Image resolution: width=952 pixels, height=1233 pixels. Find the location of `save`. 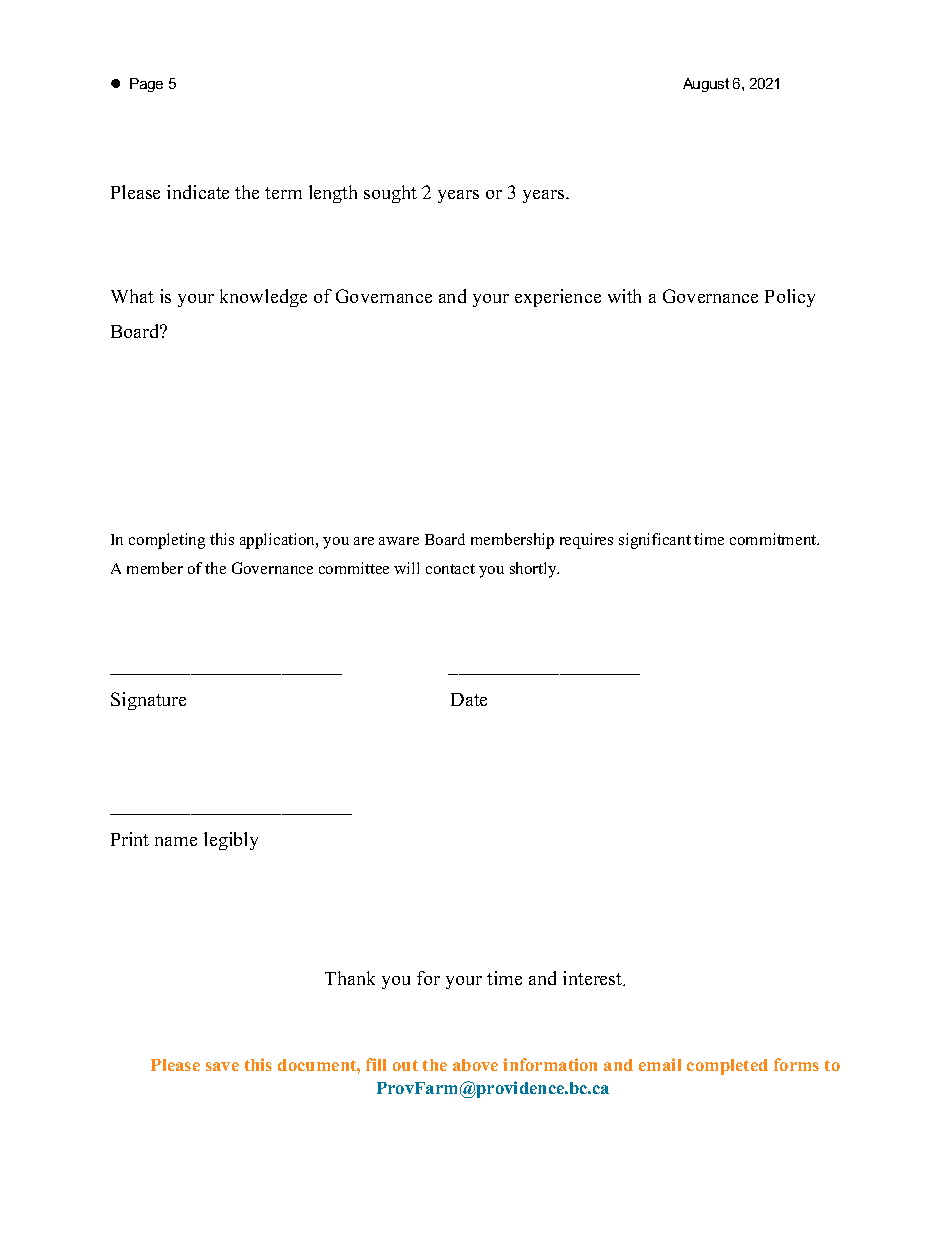

save is located at coordinates (222, 1066).
